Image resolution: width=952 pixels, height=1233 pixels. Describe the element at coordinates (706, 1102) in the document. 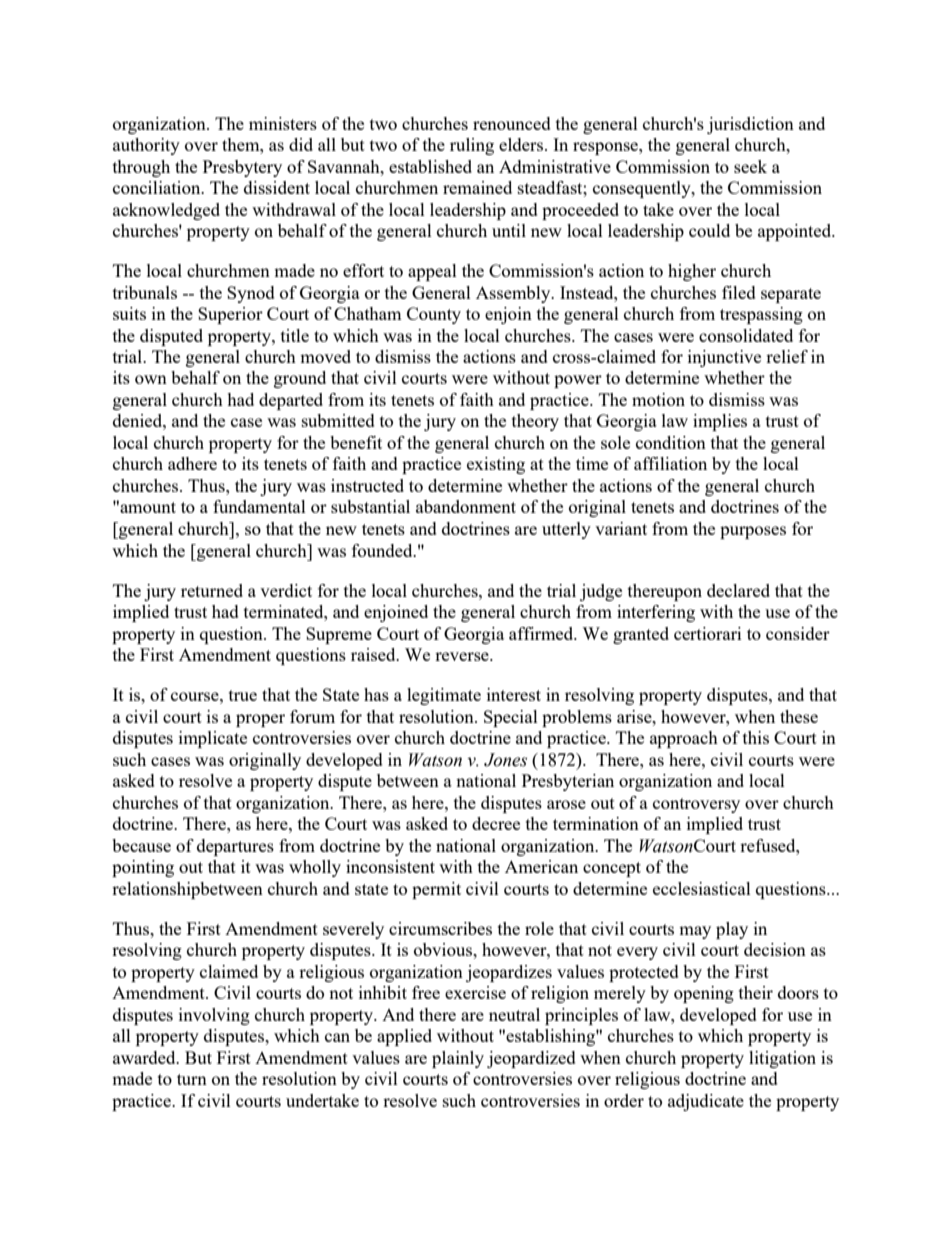

I see `adjudicate` at that location.
